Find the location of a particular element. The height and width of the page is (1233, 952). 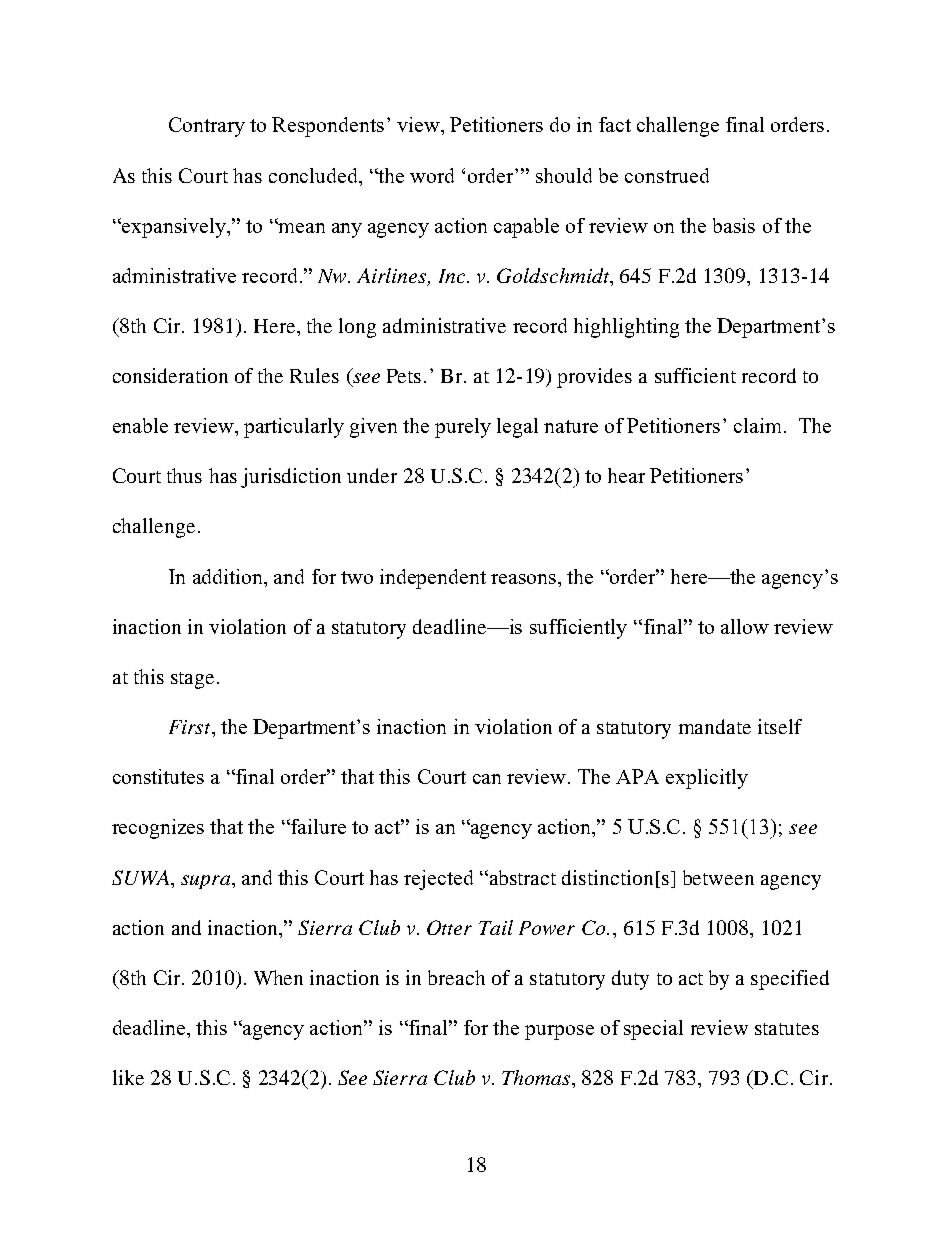

Thomas is located at coordinates (536, 1077).
